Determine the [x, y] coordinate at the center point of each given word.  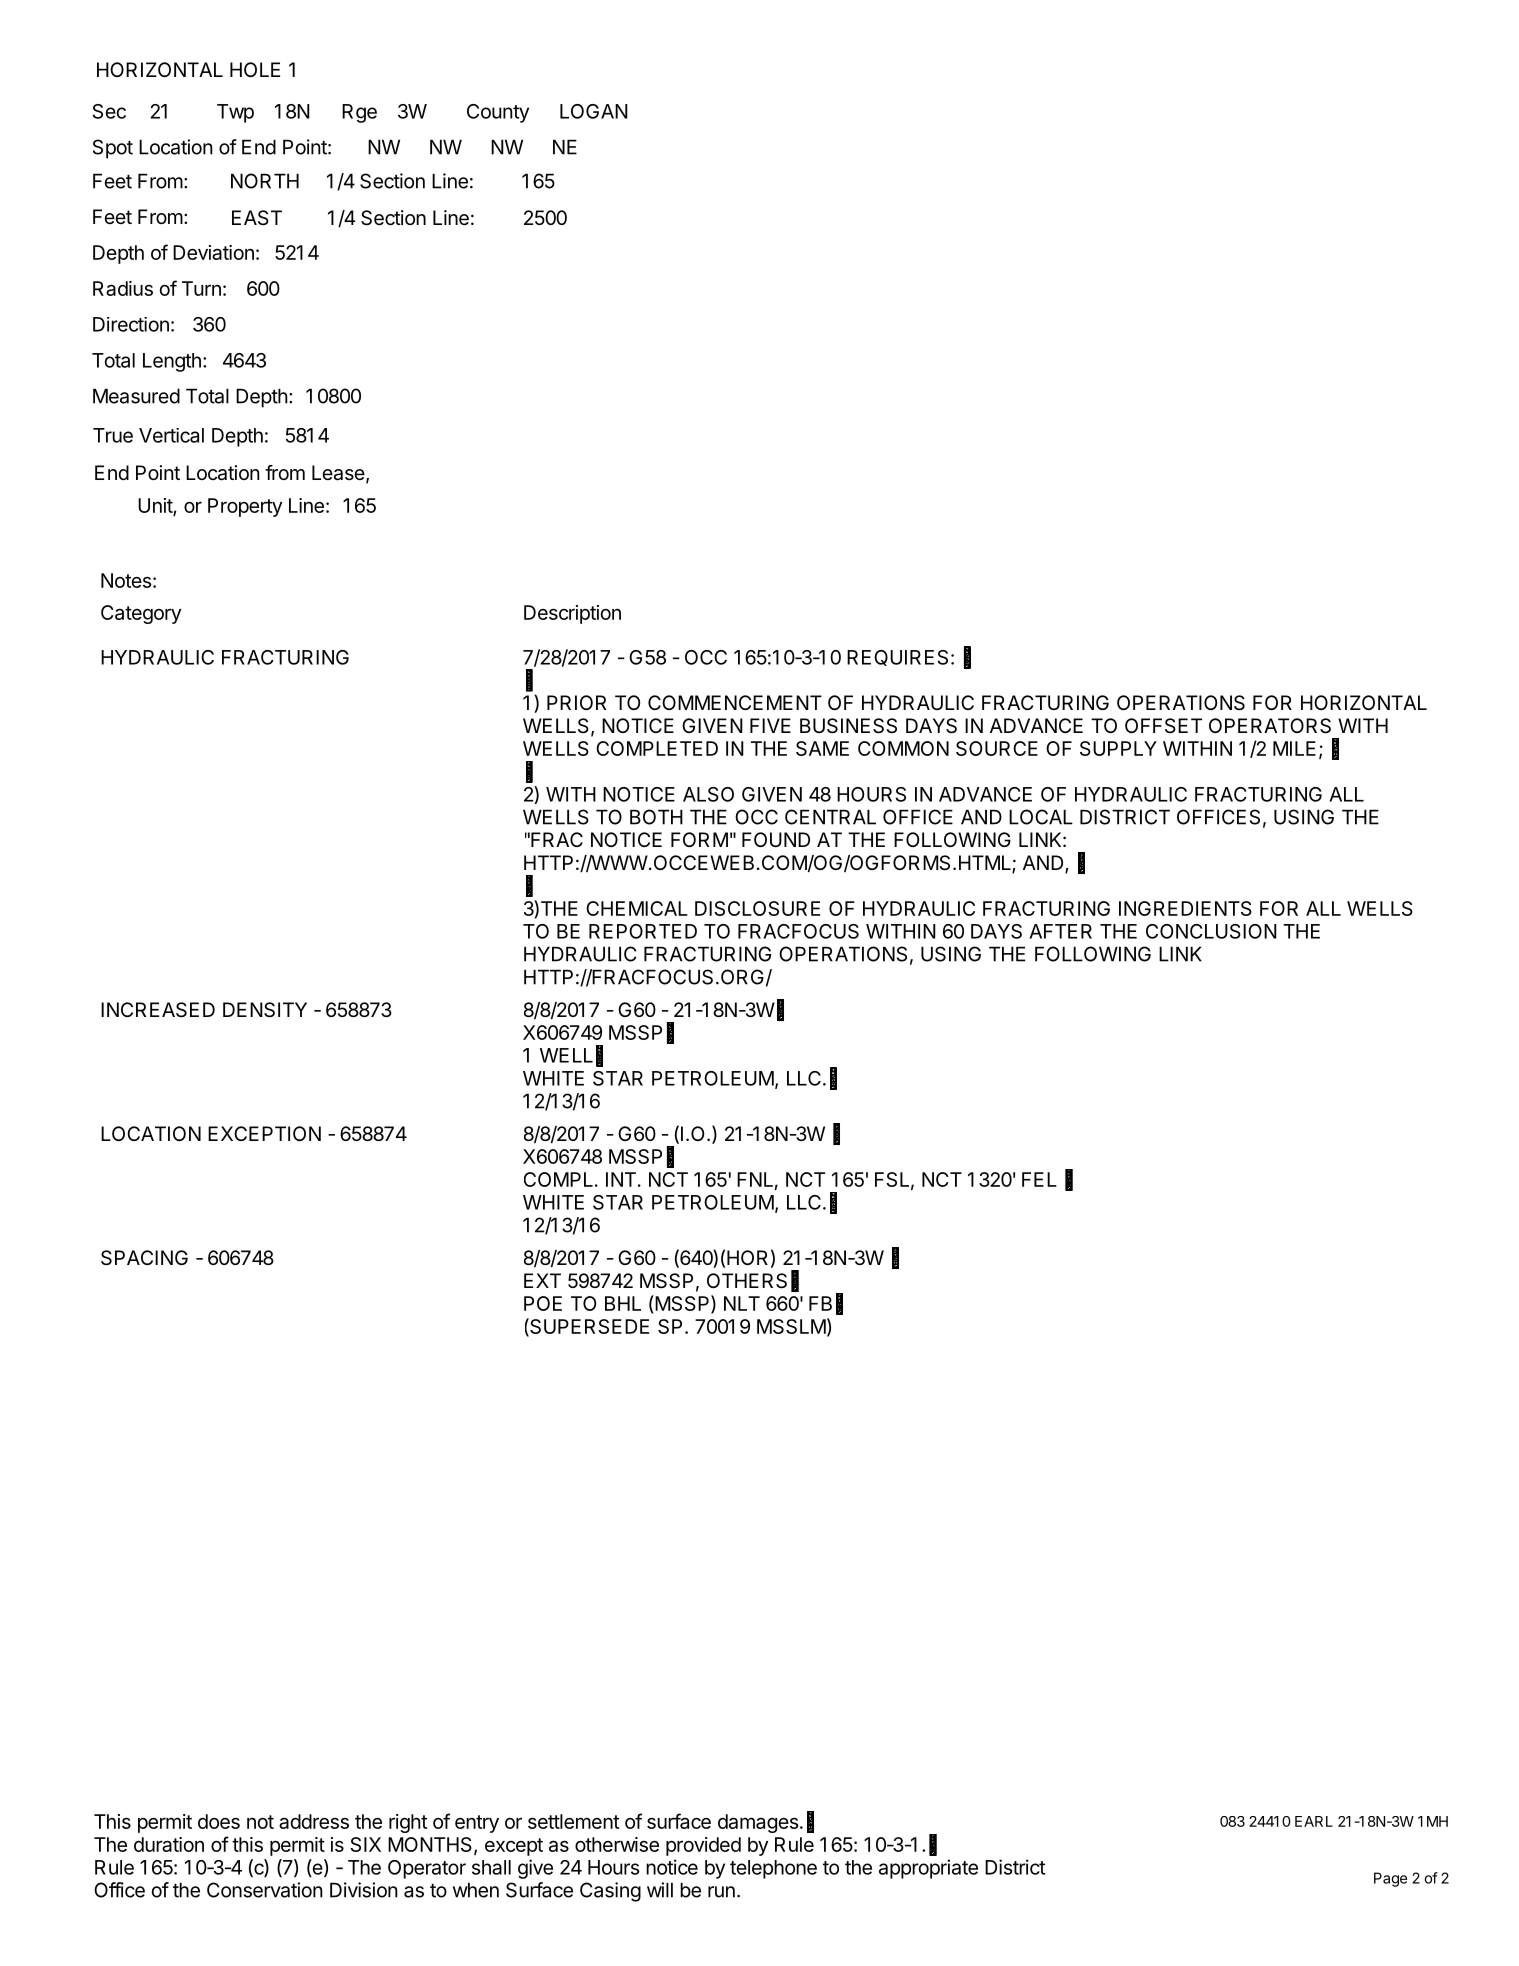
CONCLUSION [1211, 931]
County [498, 113]
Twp [235, 113]
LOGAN [594, 111]
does [219, 1821]
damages [758, 1823]
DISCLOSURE [757, 908]
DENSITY [265, 1010]
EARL [1314, 1821]
